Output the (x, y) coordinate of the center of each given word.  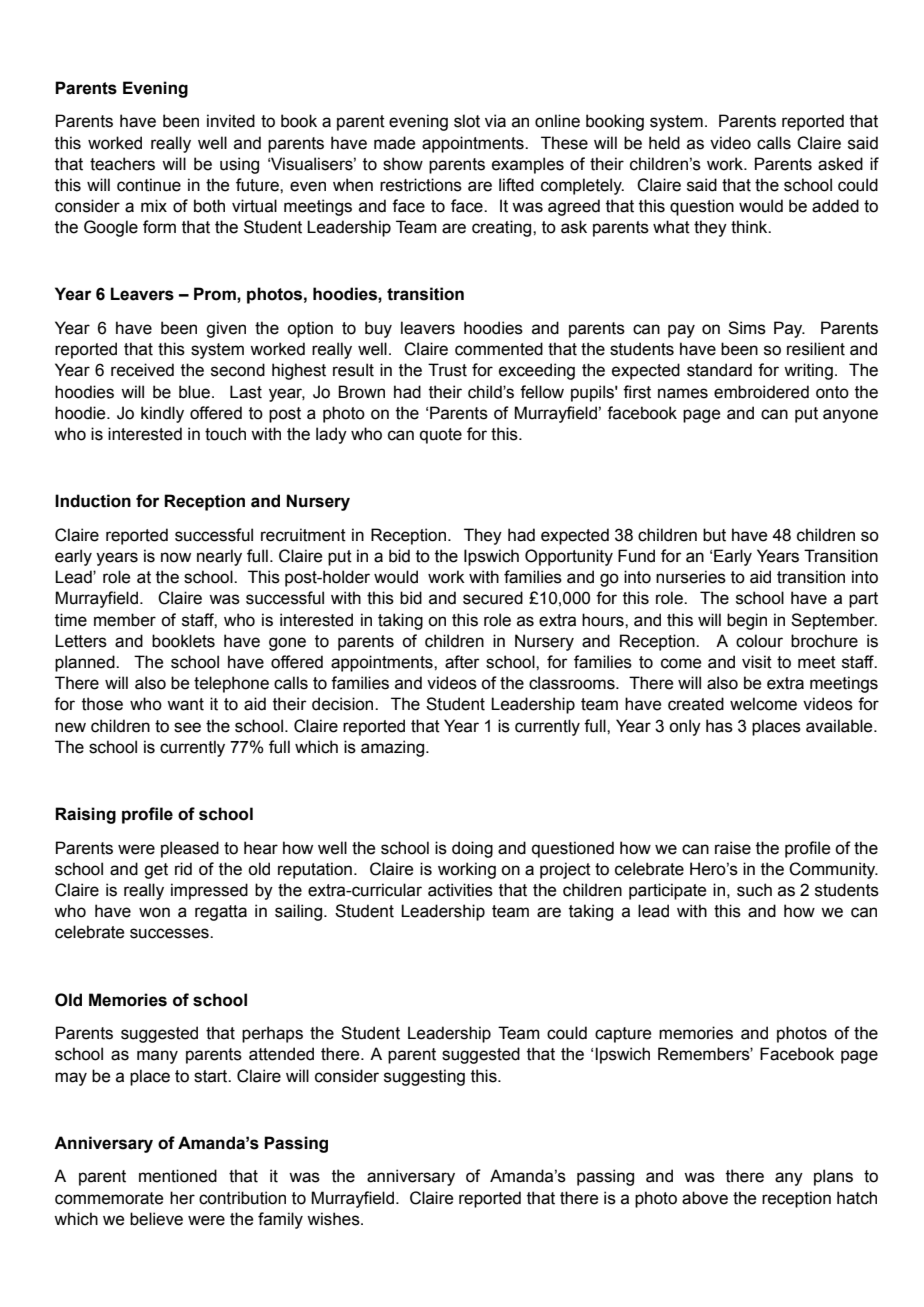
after (462, 662)
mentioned (178, 1176)
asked (840, 164)
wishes (334, 1219)
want (185, 704)
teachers (122, 164)
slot (467, 121)
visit (757, 662)
